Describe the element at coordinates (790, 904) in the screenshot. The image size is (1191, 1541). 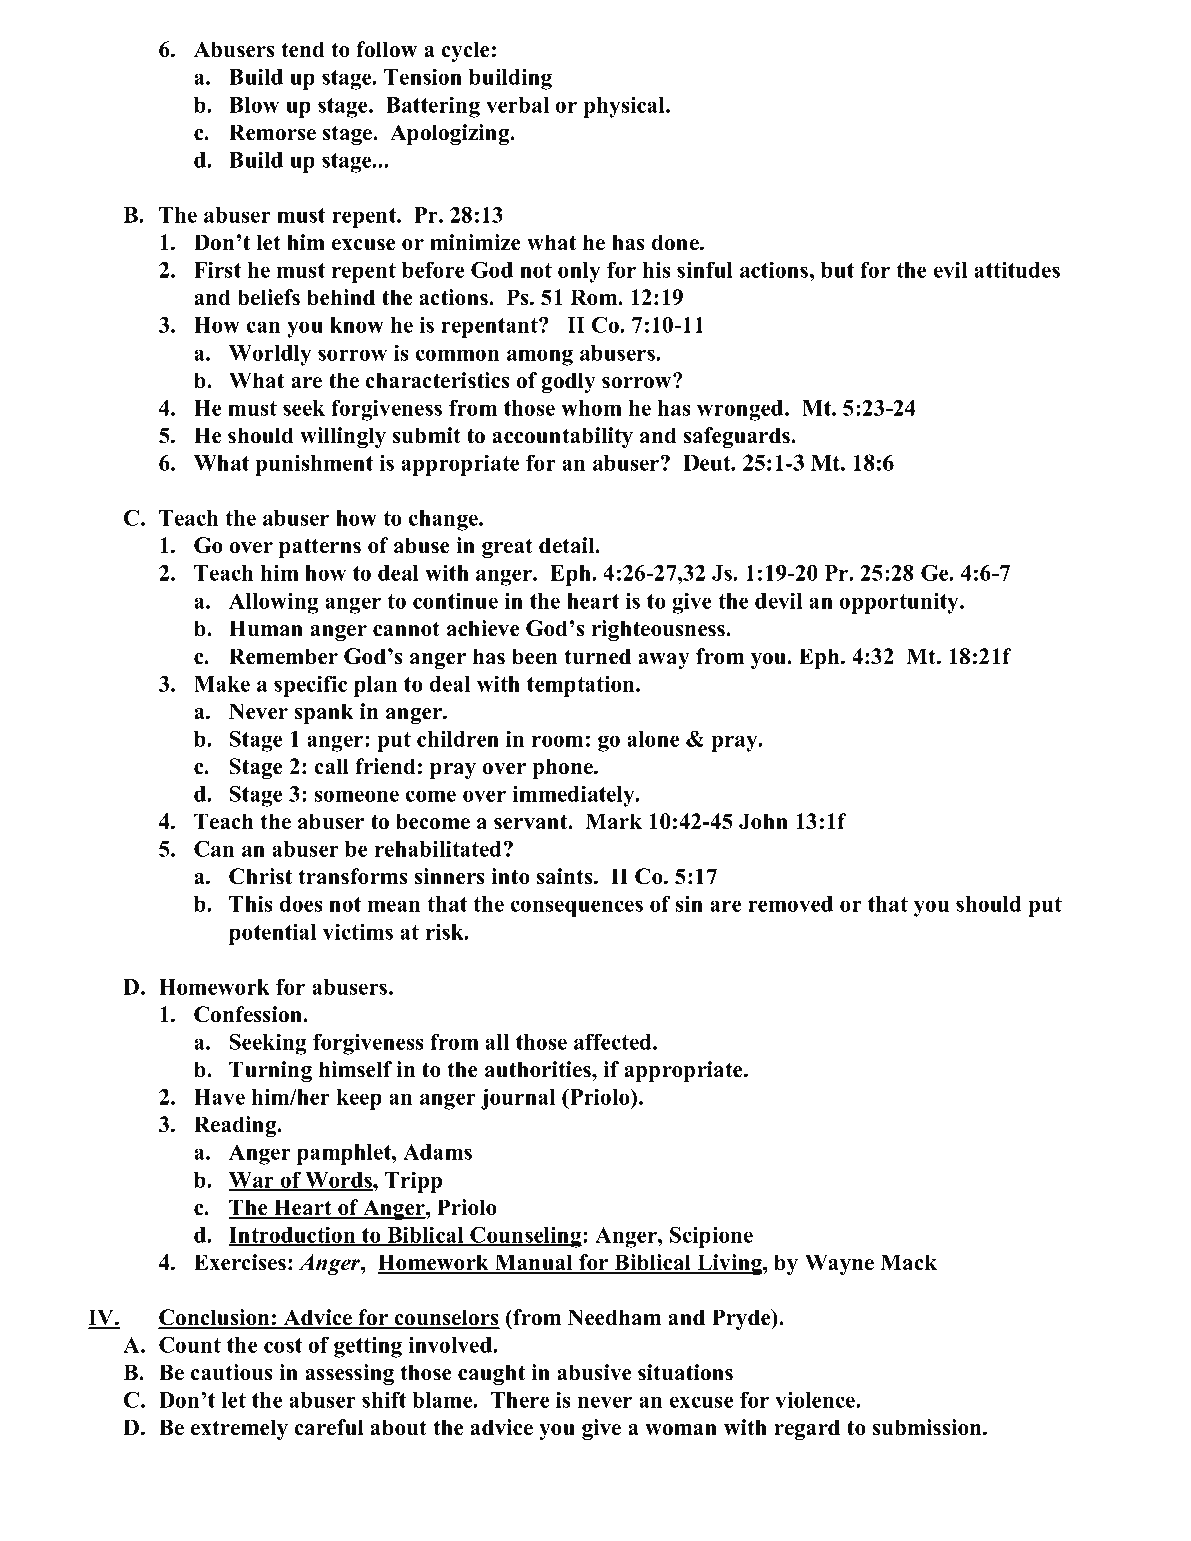
I see `removed` at that location.
